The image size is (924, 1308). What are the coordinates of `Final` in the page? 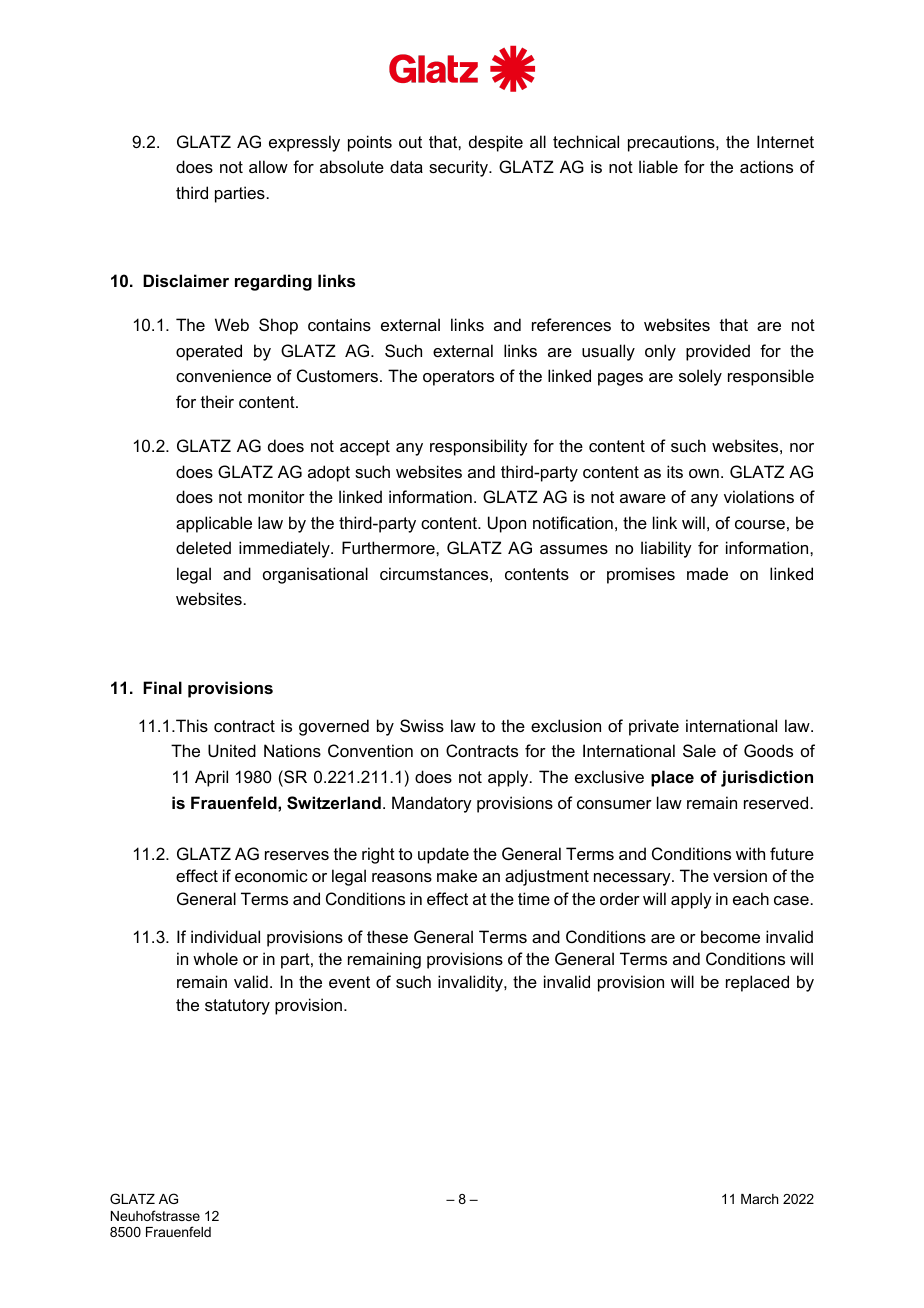 It's located at (162, 687).
